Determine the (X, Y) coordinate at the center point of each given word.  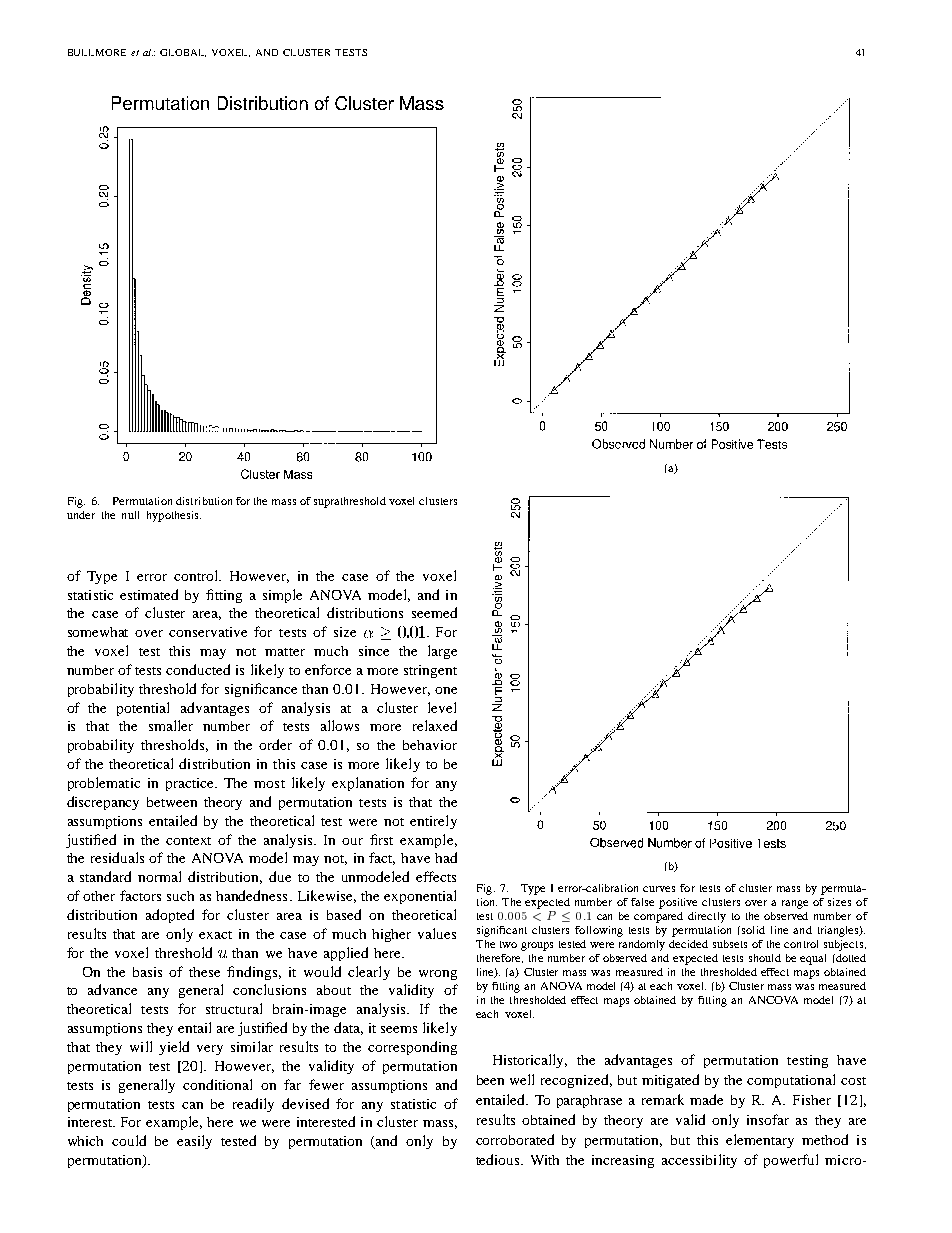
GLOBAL (183, 53)
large (442, 652)
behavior (430, 745)
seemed (434, 612)
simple (282, 596)
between (172, 802)
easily (194, 1142)
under (81, 515)
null (130, 515)
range (795, 904)
